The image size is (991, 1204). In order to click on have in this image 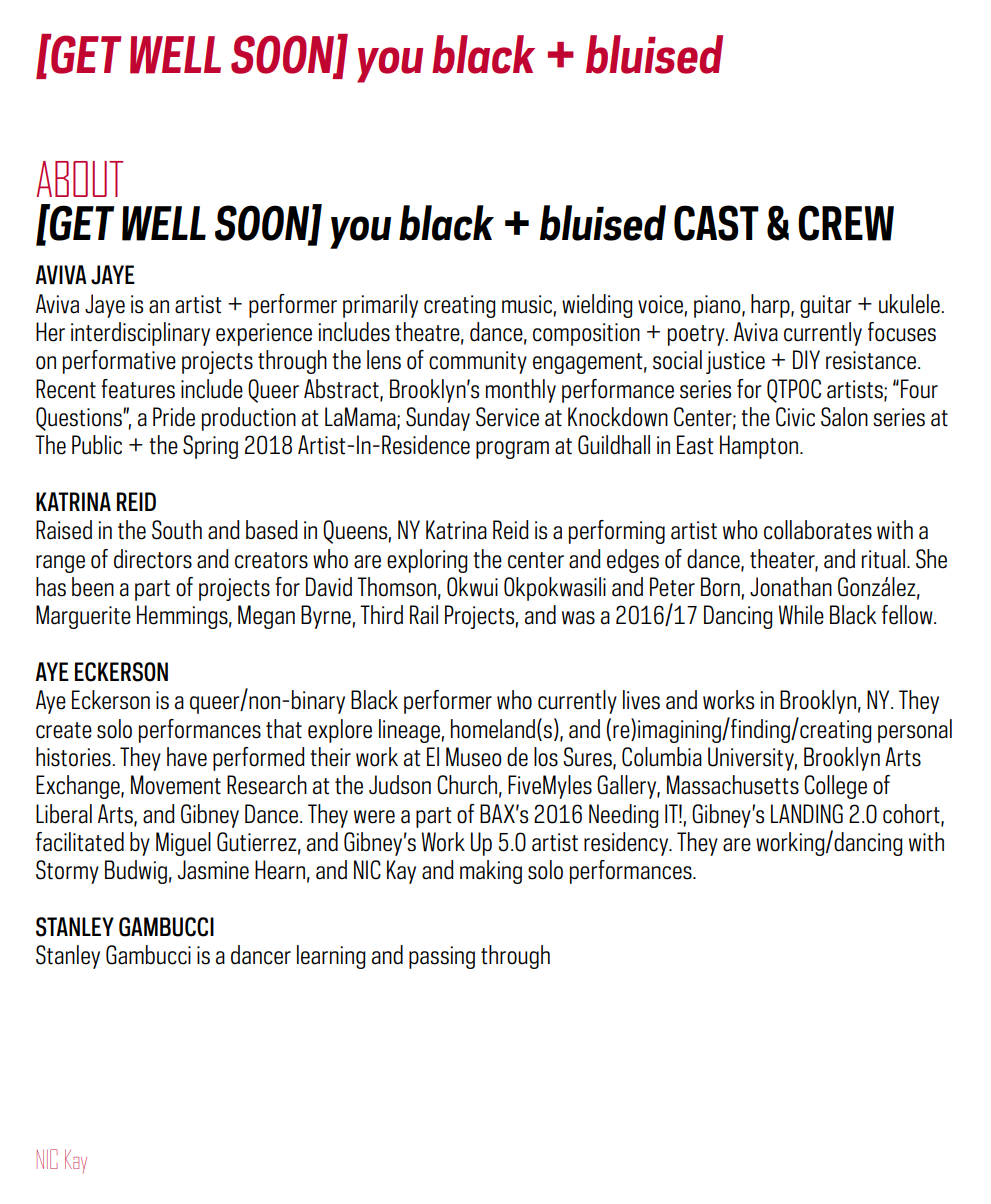, I will do `click(187, 757)`.
